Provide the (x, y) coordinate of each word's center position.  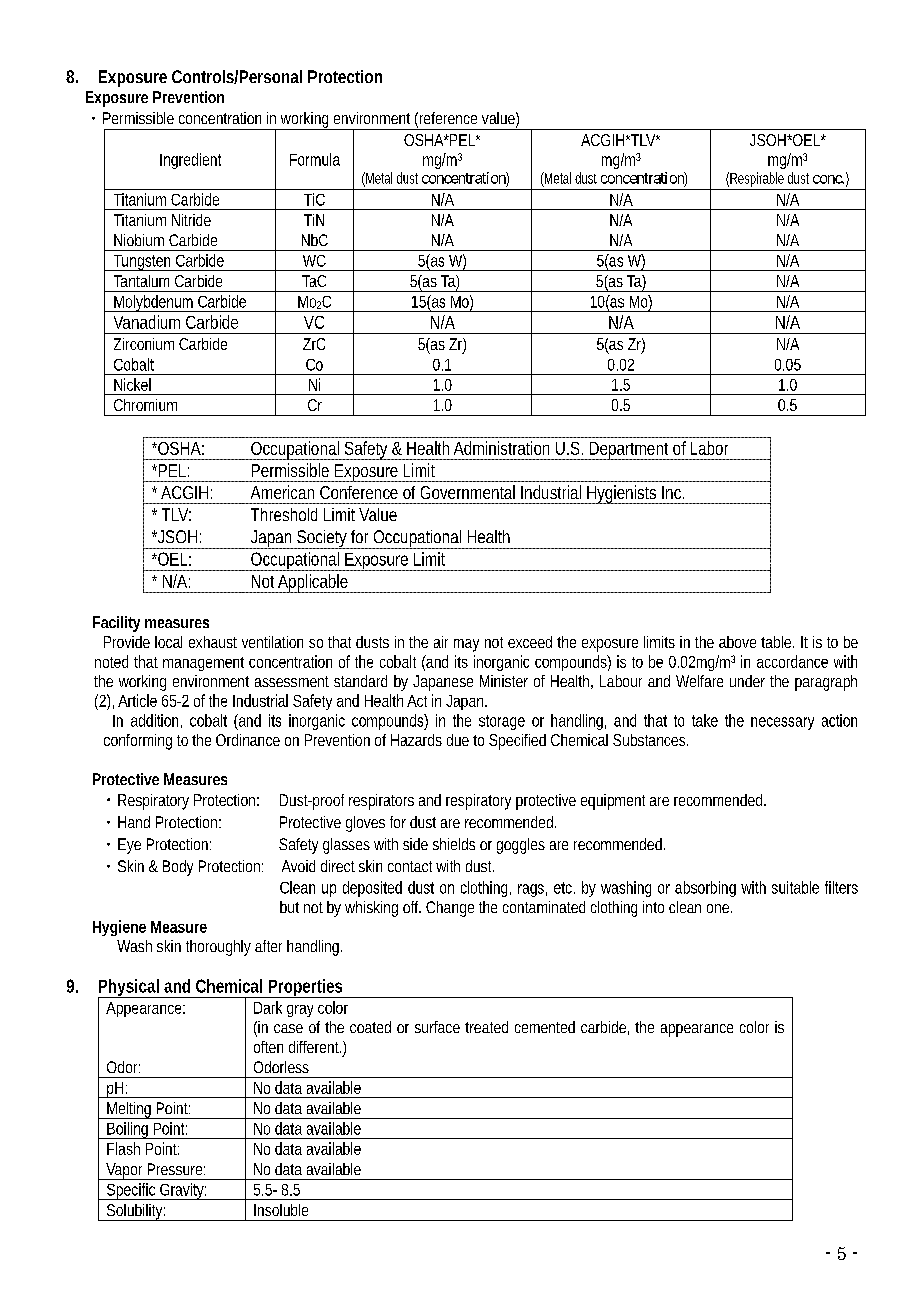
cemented (545, 1027)
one (719, 908)
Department (629, 451)
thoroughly (218, 948)
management (203, 664)
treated (486, 1027)
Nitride (191, 220)
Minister (504, 681)
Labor (709, 448)
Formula (315, 159)
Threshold (284, 514)
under (747, 681)
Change (450, 909)
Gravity (182, 1191)
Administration (501, 448)
